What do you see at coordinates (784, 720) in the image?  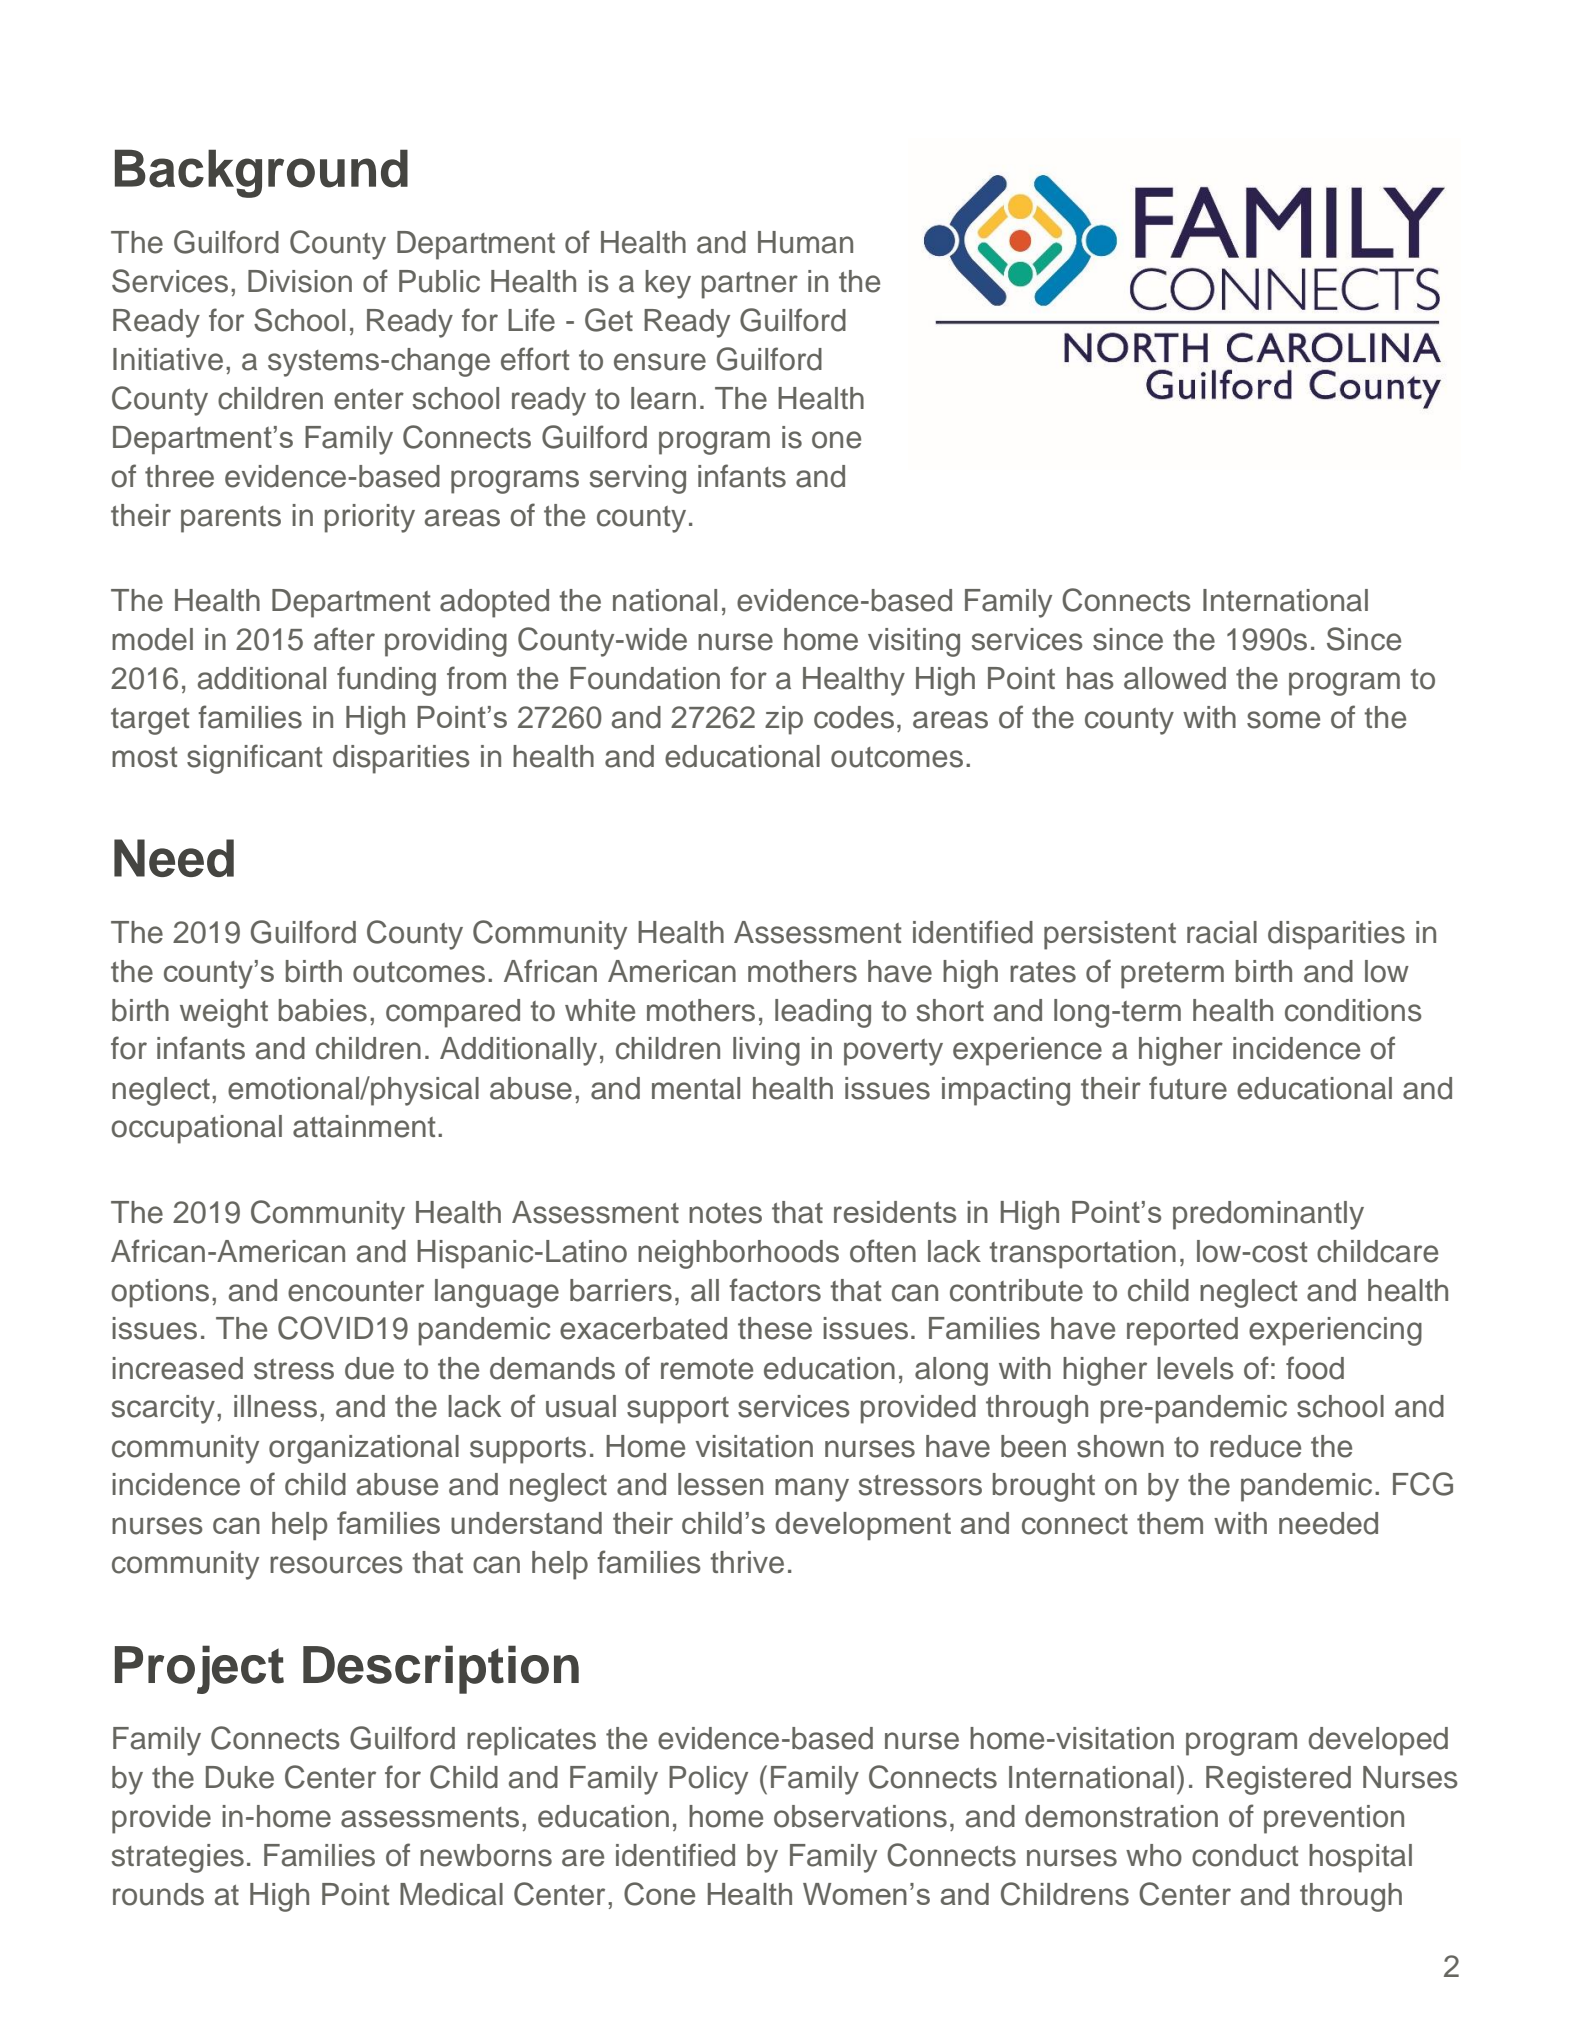 I see `zip` at bounding box center [784, 720].
